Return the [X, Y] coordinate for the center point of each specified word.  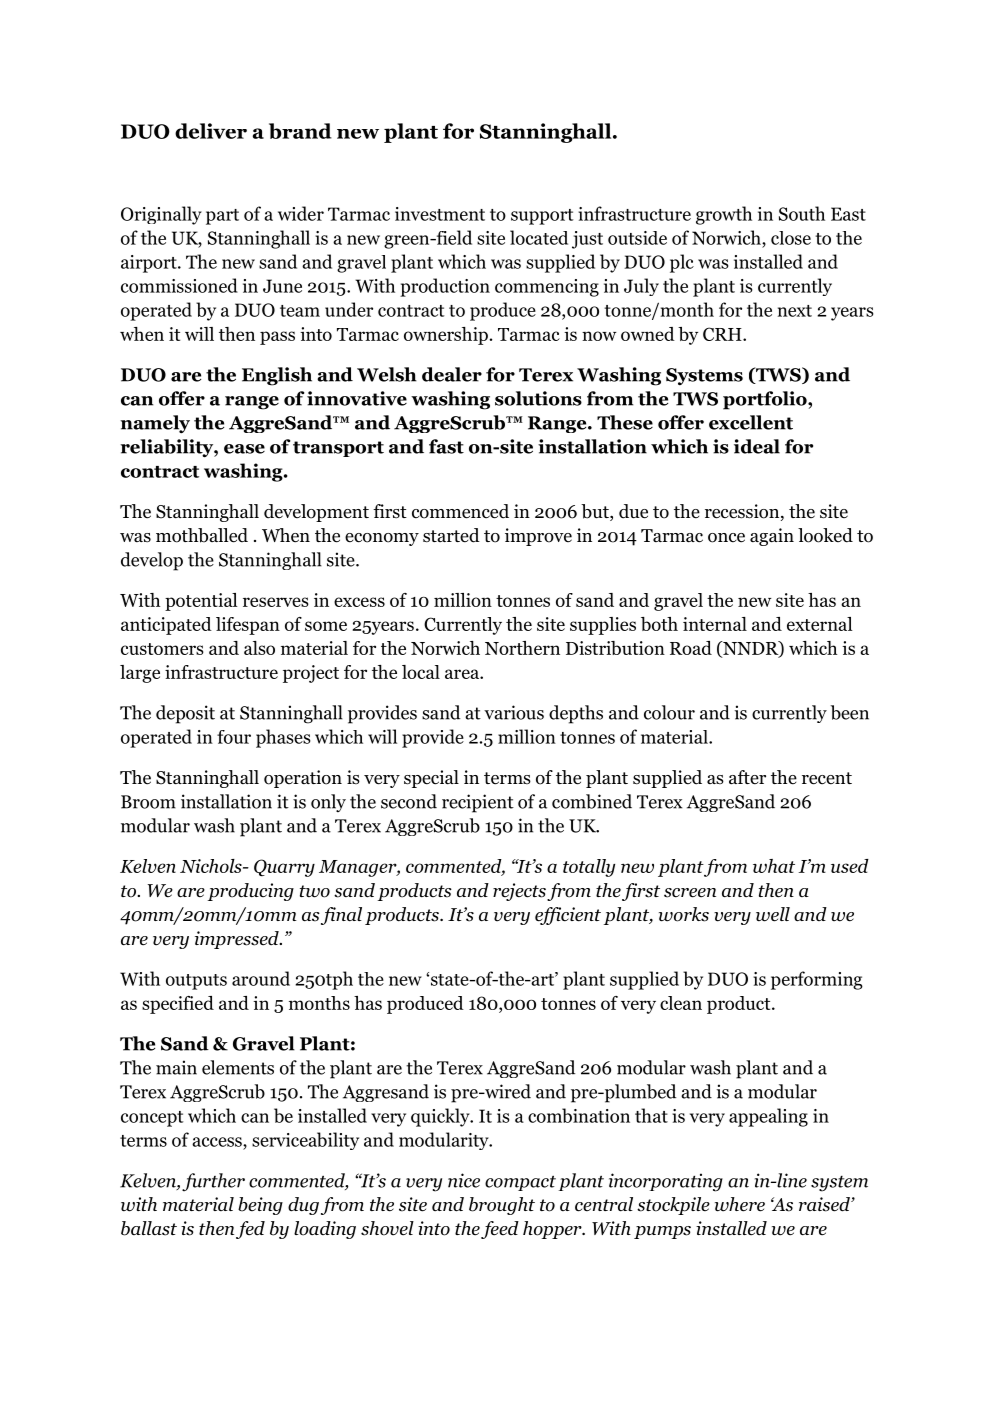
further [213, 1182]
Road [691, 648]
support [542, 217]
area [463, 674]
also [259, 648]
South [802, 213]
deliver [211, 131]
